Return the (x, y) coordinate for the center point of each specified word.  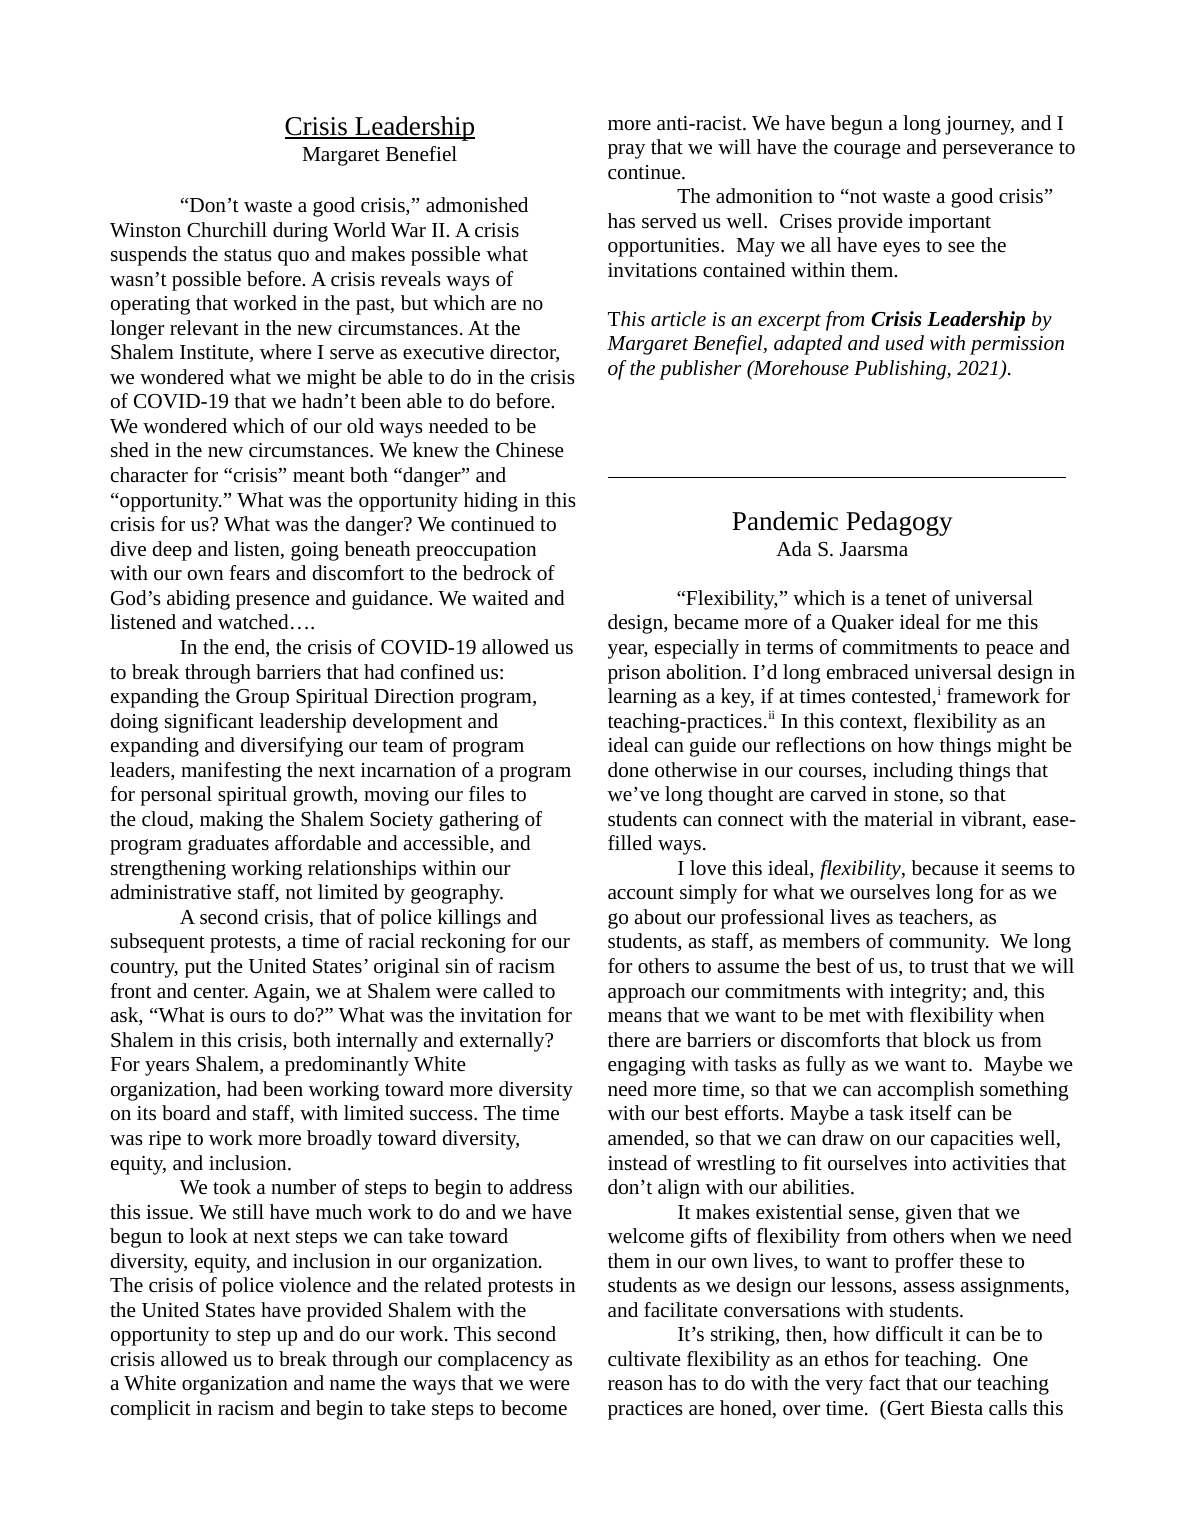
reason (635, 1385)
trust (950, 967)
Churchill (227, 229)
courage (867, 151)
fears (250, 572)
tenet (906, 599)
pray (626, 151)
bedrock (497, 572)
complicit (151, 1410)
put (198, 969)
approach (646, 993)
